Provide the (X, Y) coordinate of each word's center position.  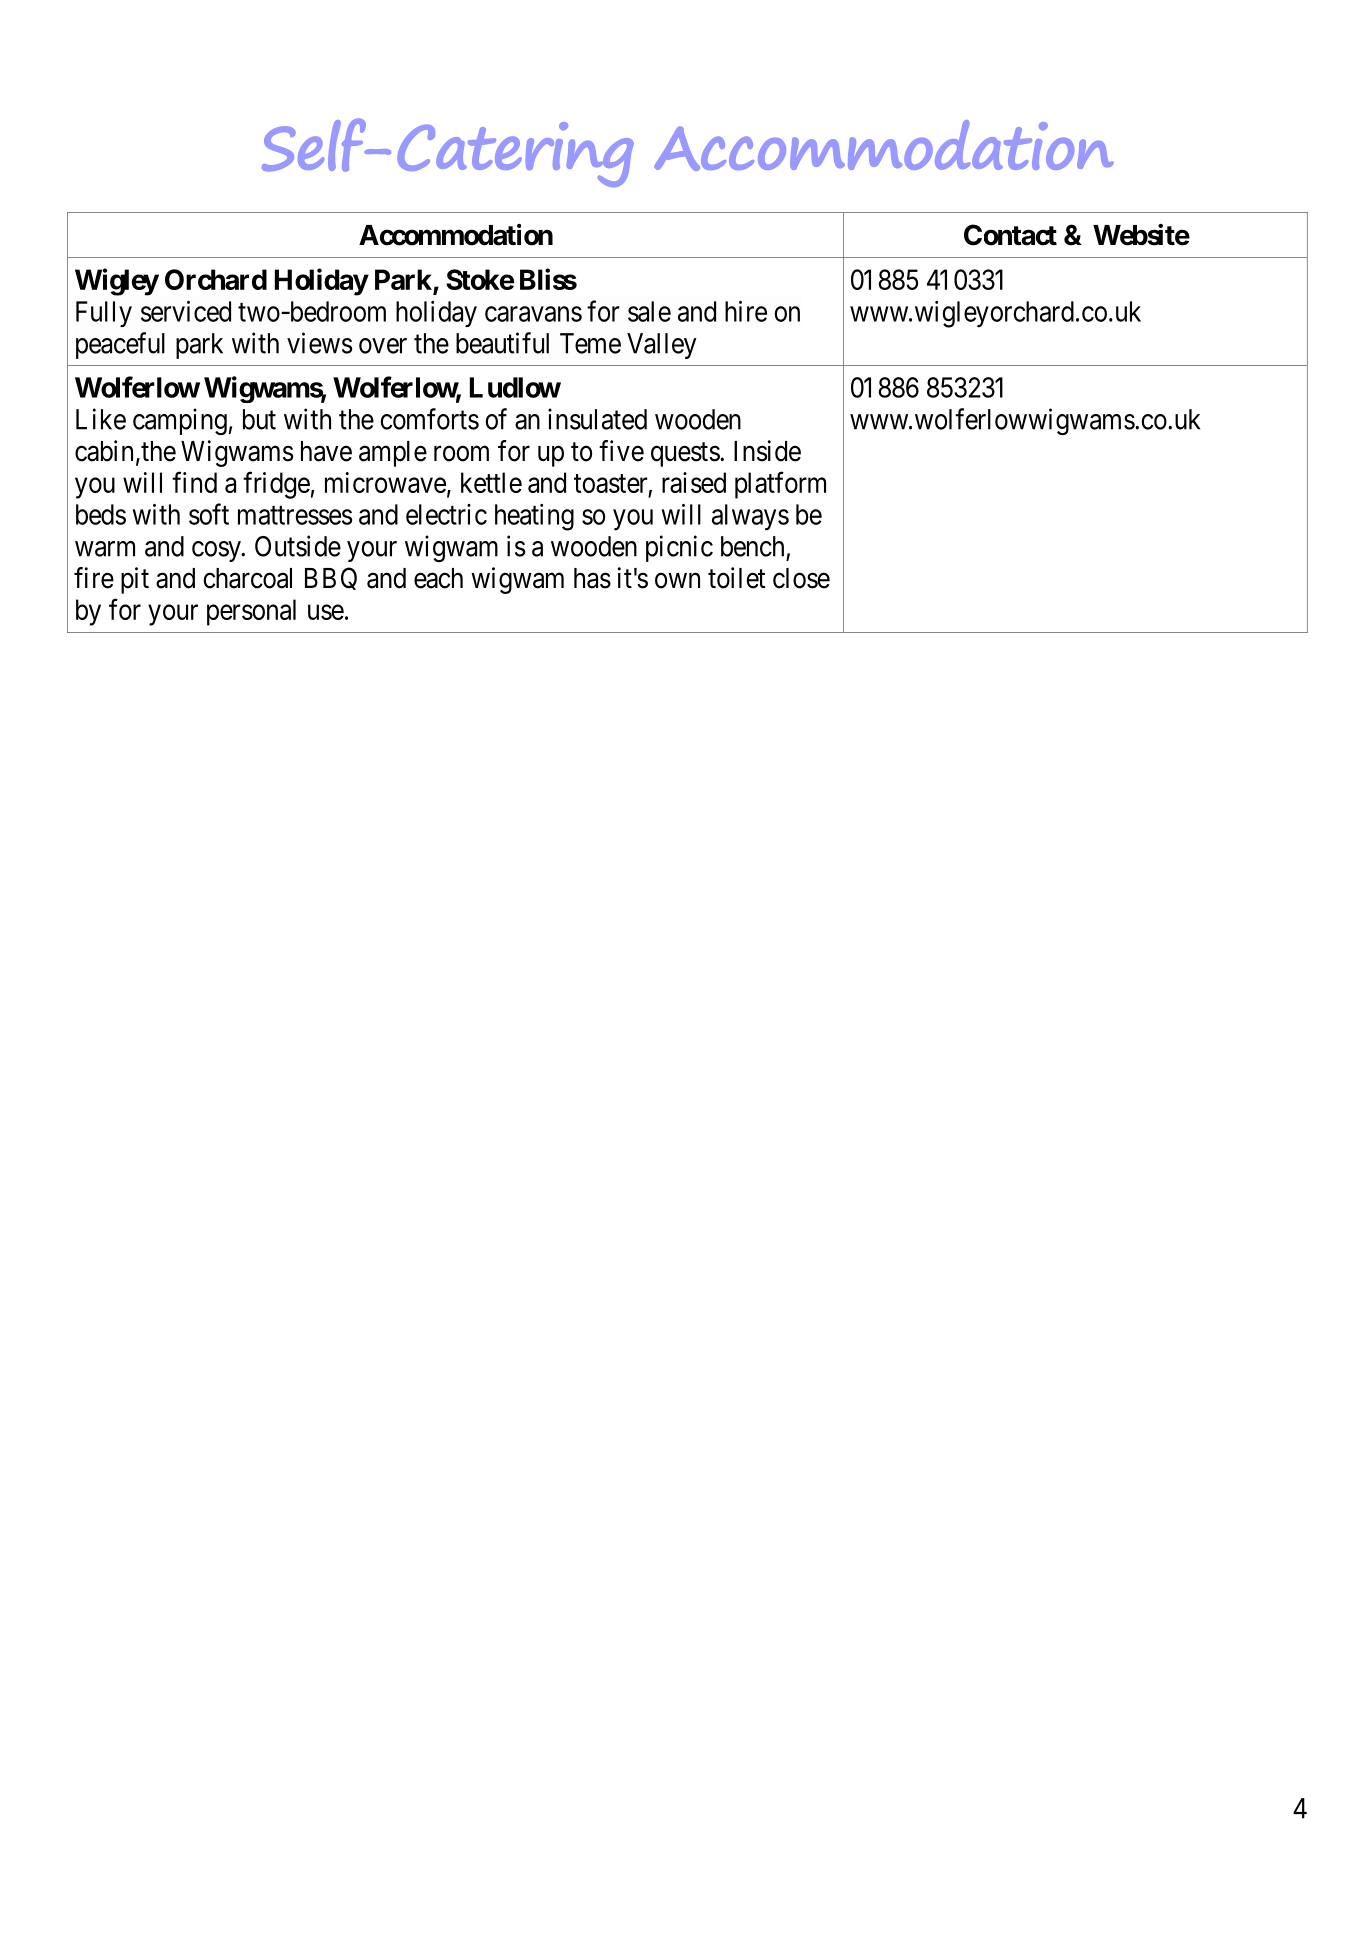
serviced (186, 311)
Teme (590, 343)
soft (209, 514)
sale (649, 311)
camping (180, 421)
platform (780, 485)
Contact (1010, 235)
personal (251, 612)
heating (534, 517)
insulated (597, 419)
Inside (767, 451)
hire (746, 311)
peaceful (120, 345)
